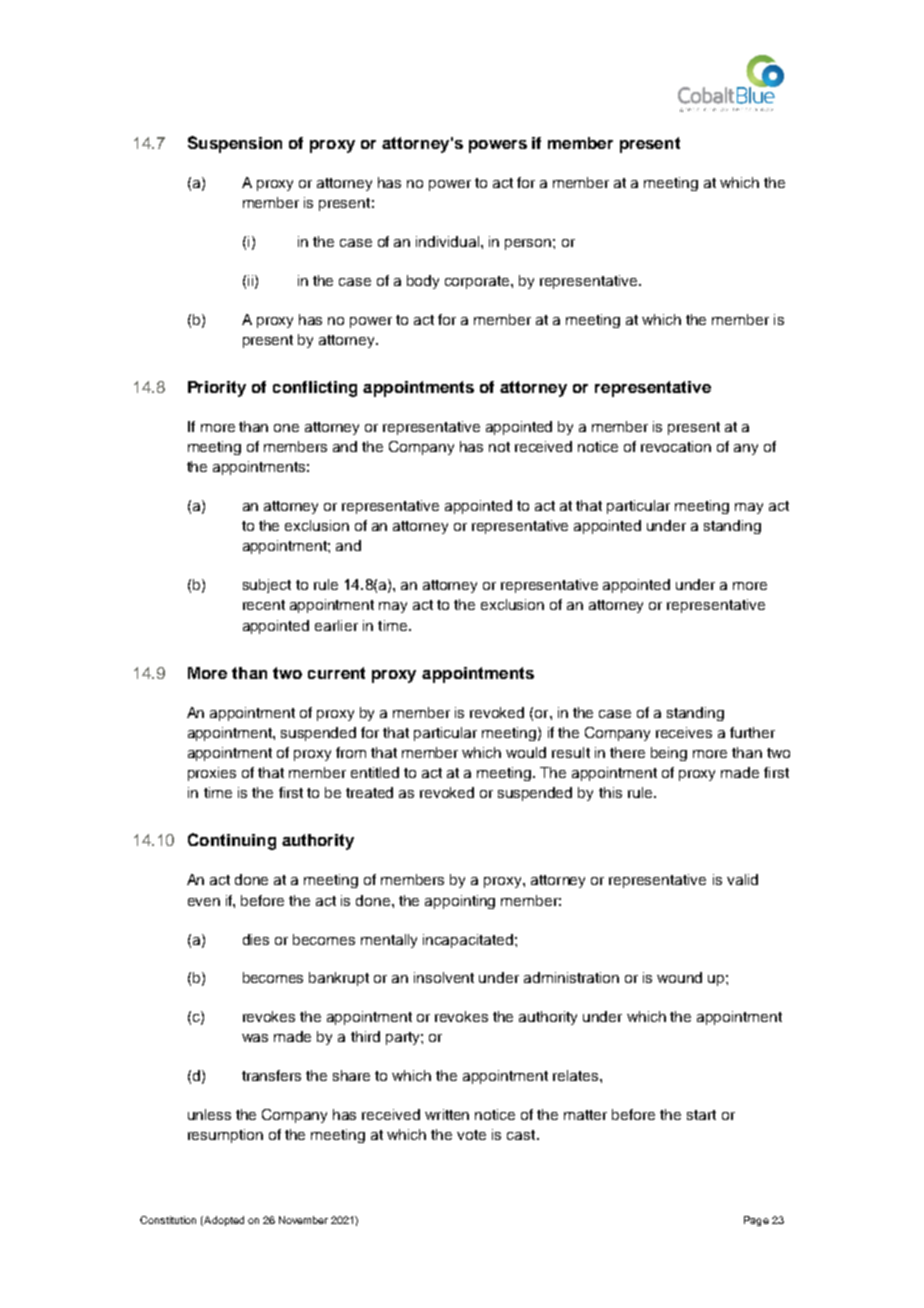 Image resolution: width=924 pixels, height=1308 pixels. I want to click on vote, so click(471, 1135).
